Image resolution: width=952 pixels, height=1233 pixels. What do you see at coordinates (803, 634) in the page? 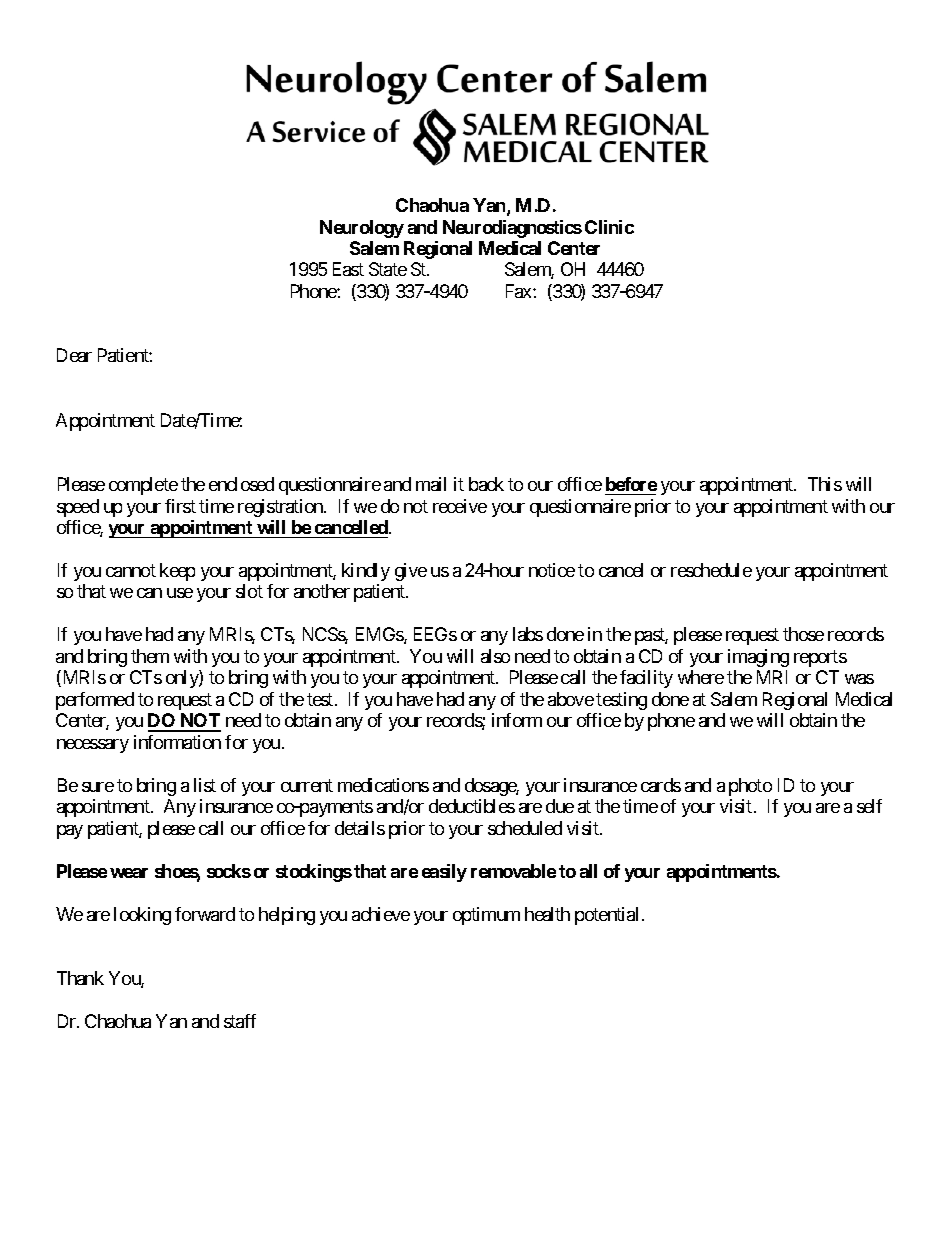
I see `those` at bounding box center [803, 634].
